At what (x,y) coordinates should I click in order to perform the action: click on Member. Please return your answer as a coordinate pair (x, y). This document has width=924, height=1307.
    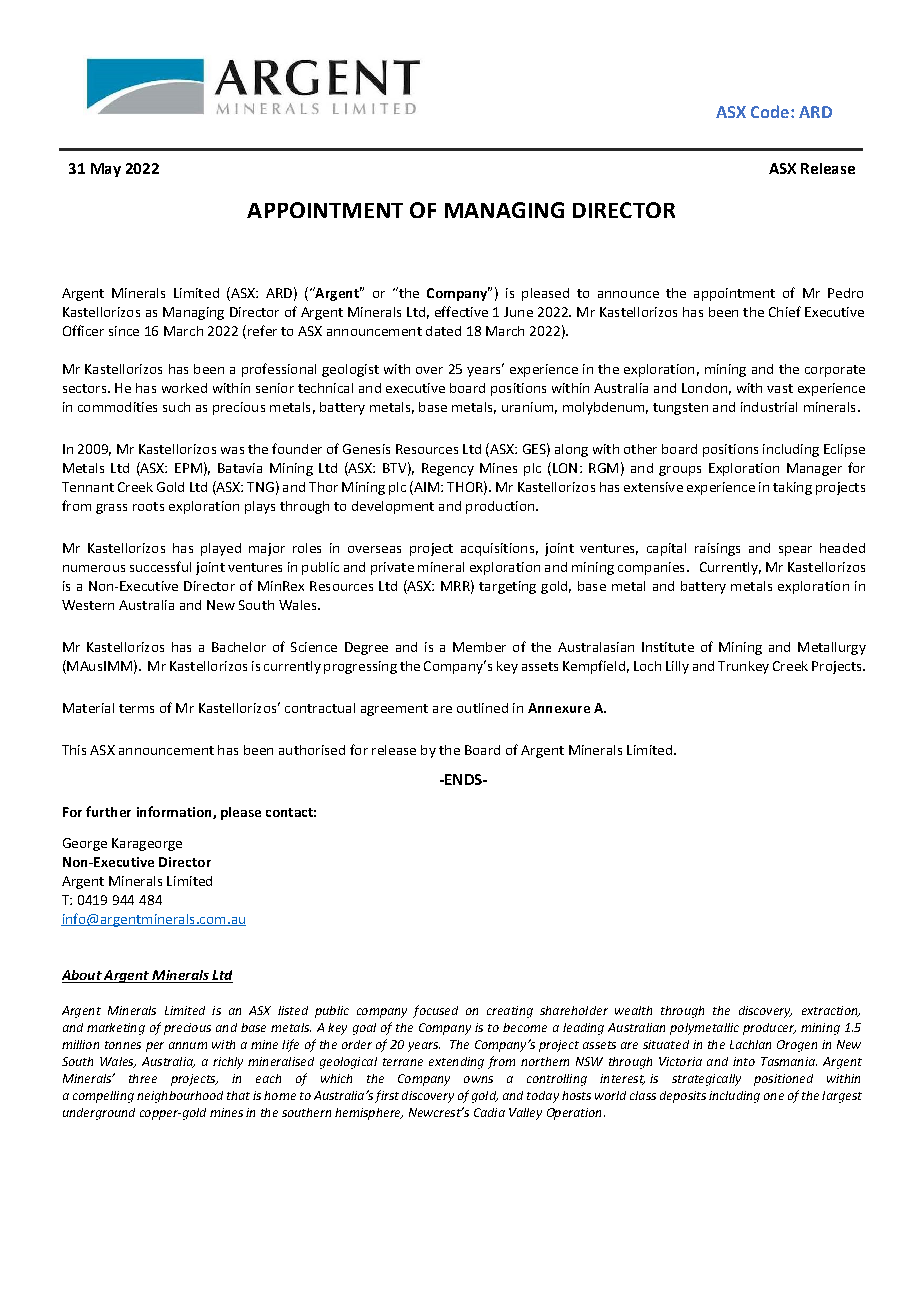
    Looking at the image, I should click on (479, 647).
